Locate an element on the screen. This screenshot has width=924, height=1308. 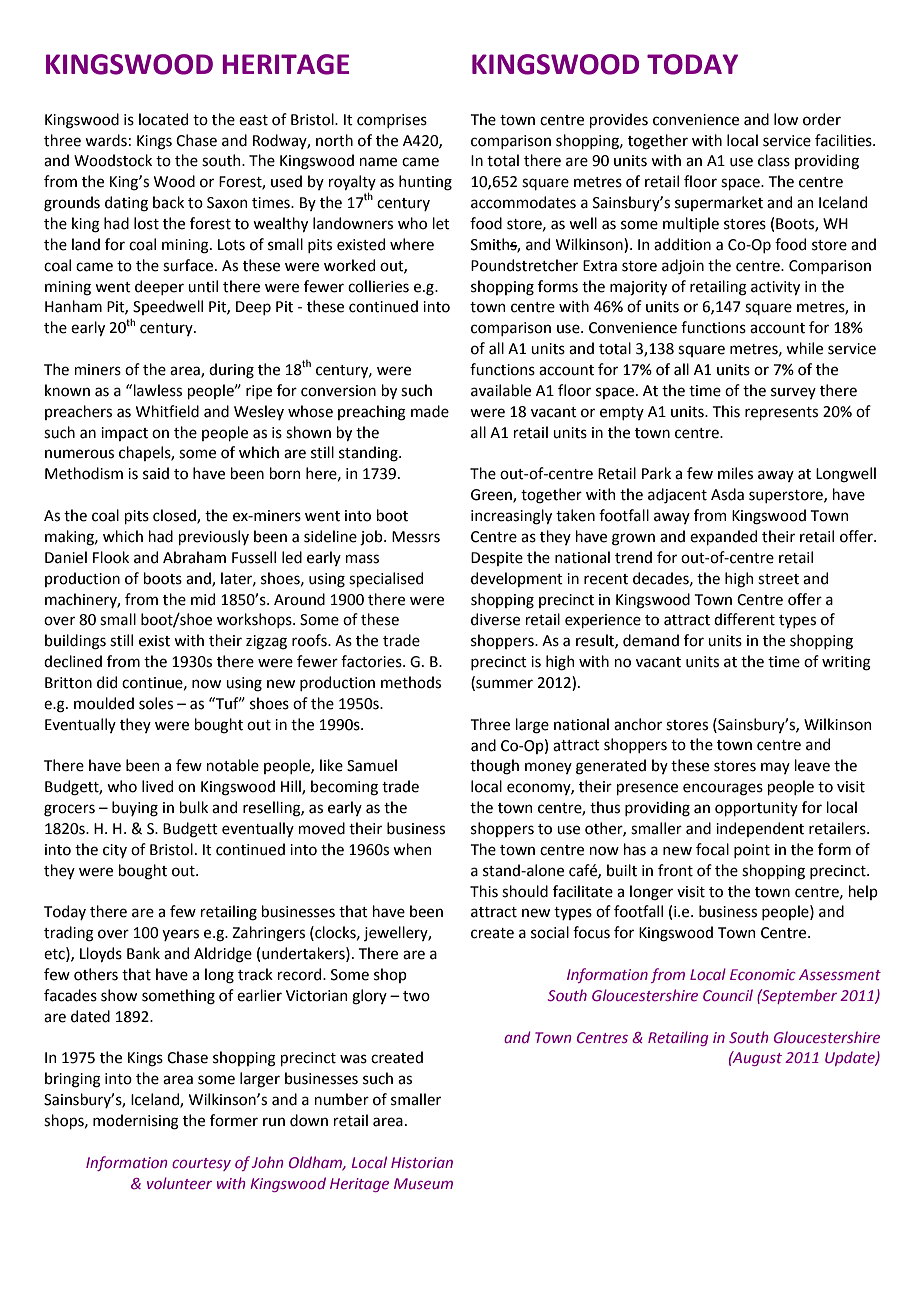
did is located at coordinates (107, 682).
